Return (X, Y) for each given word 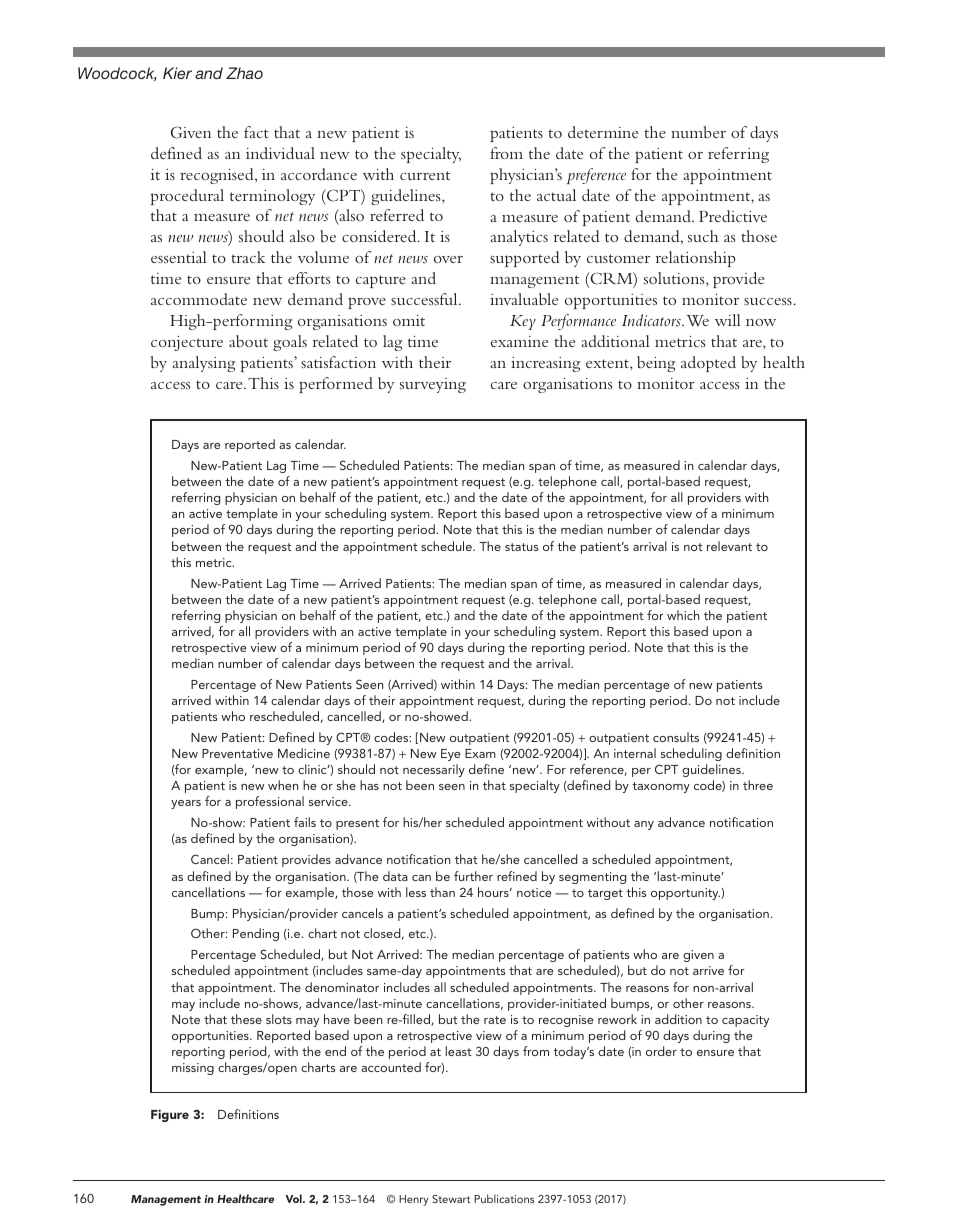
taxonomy (661, 787)
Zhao (244, 73)
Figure (170, 1115)
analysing (204, 364)
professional (270, 802)
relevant (729, 546)
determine (603, 132)
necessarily (434, 770)
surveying (433, 385)
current (425, 175)
